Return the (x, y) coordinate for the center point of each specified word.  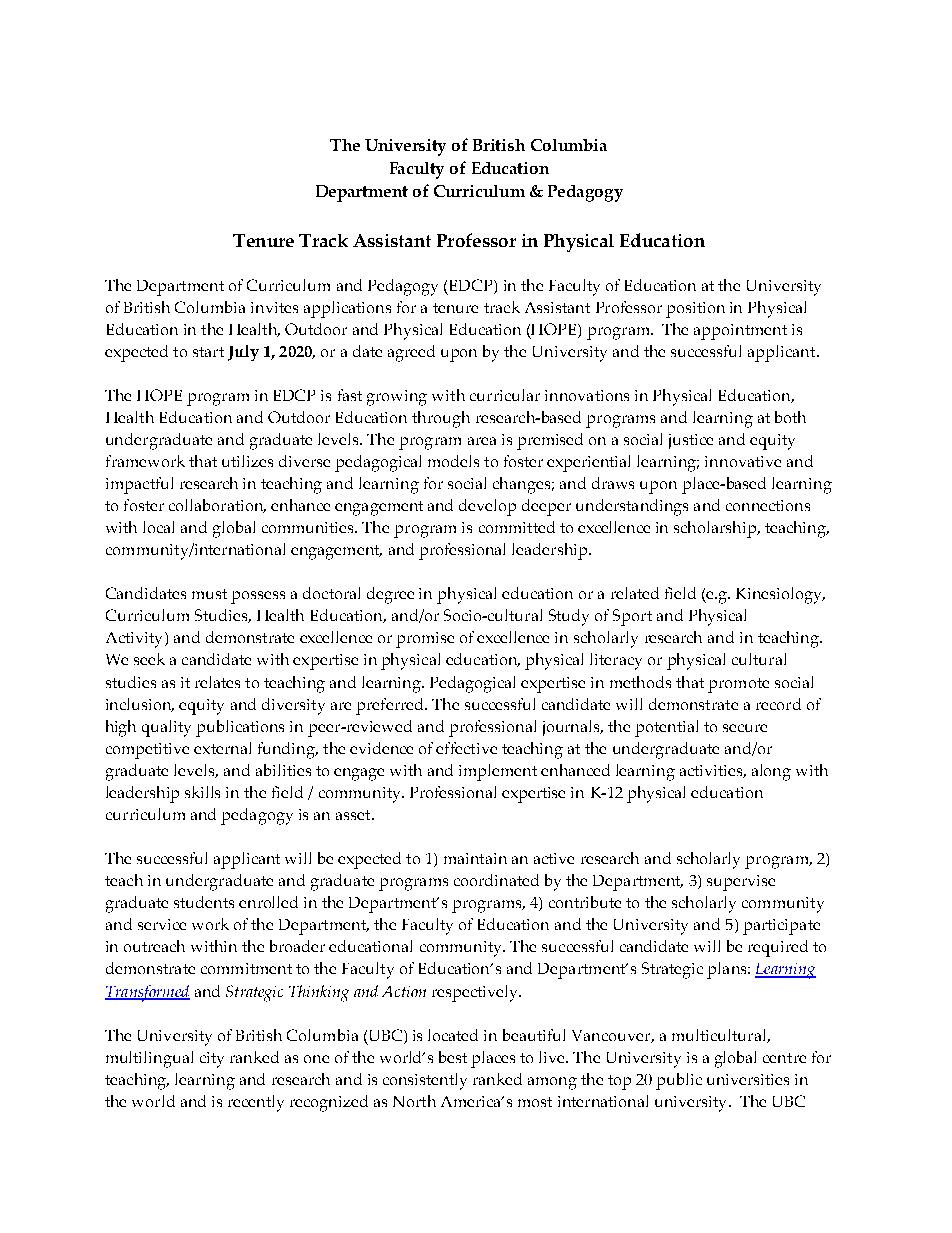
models (453, 461)
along (771, 772)
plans (728, 970)
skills (202, 792)
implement (498, 772)
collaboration (217, 506)
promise (425, 640)
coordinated (496, 880)
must (209, 594)
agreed (411, 353)
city (212, 1060)
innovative (743, 461)
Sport (632, 617)
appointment (740, 332)
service (162, 924)
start (208, 352)
